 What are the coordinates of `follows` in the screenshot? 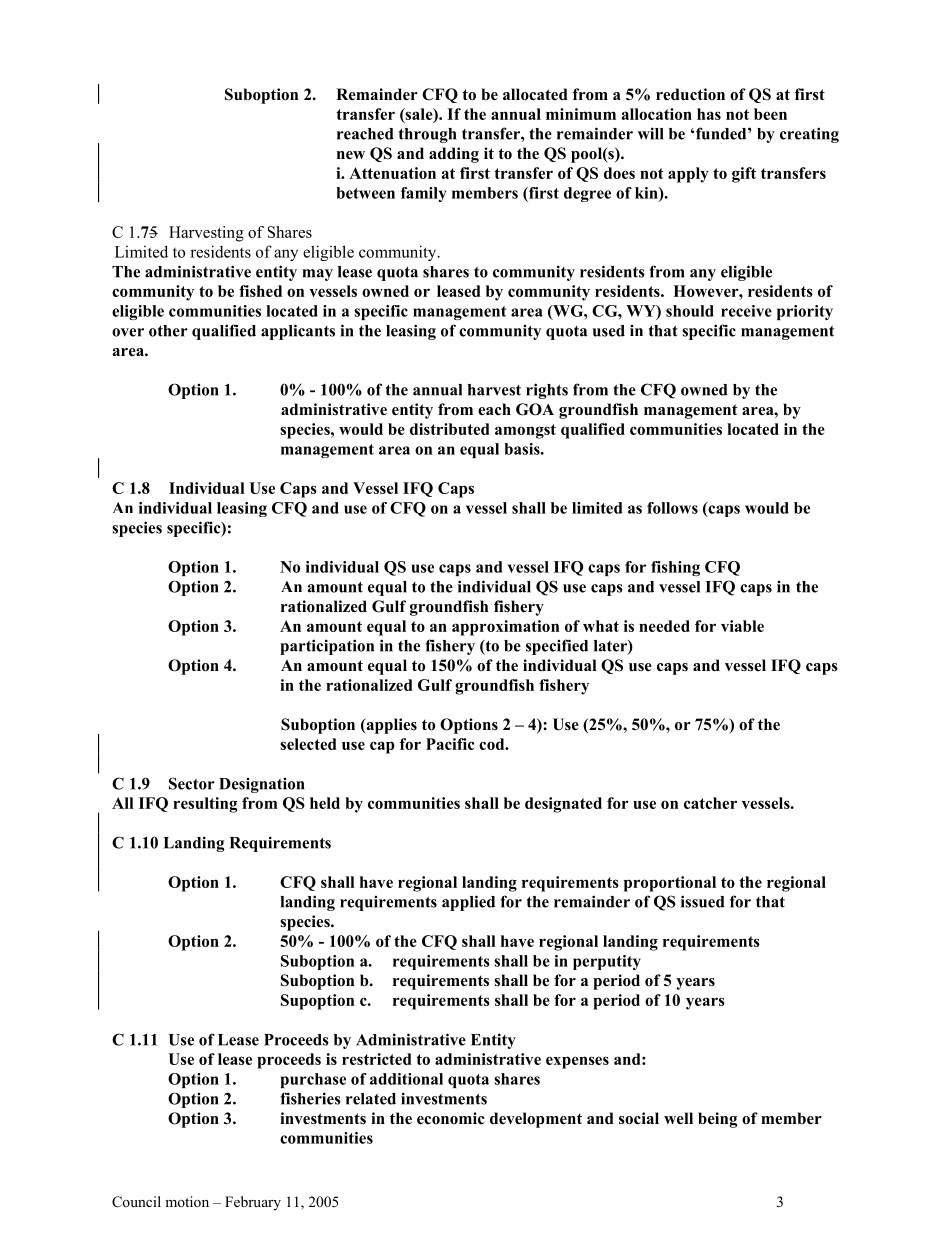 It's located at (672, 508).
